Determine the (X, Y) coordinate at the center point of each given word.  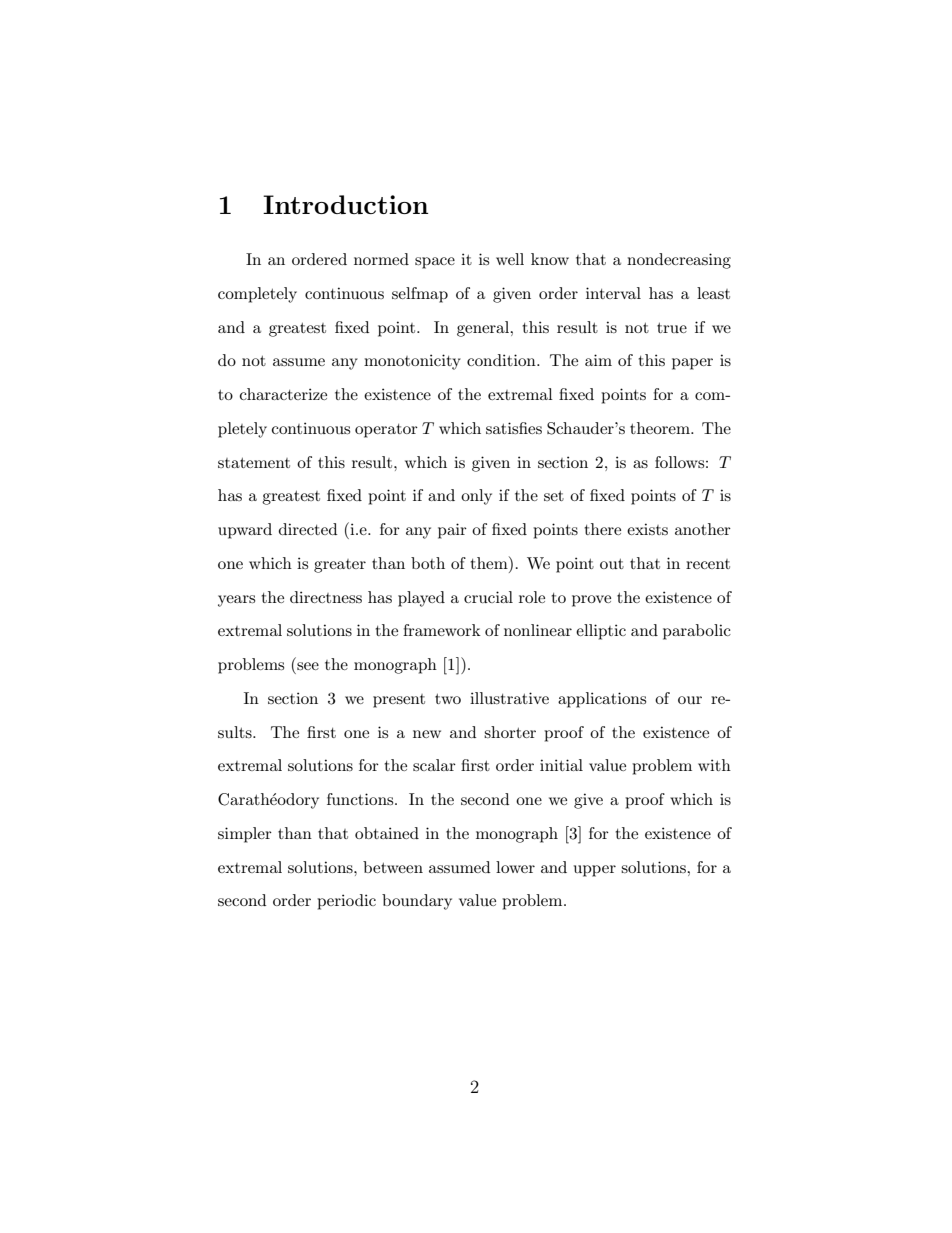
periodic (346, 902)
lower (515, 867)
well (510, 259)
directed (308, 529)
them (490, 562)
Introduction (345, 204)
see (308, 666)
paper (692, 364)
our (690, 700)
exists (647, 529)
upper (595, 871)
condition (502, 360)
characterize (283, 394)
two (448, 698)
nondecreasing (679, 261)
